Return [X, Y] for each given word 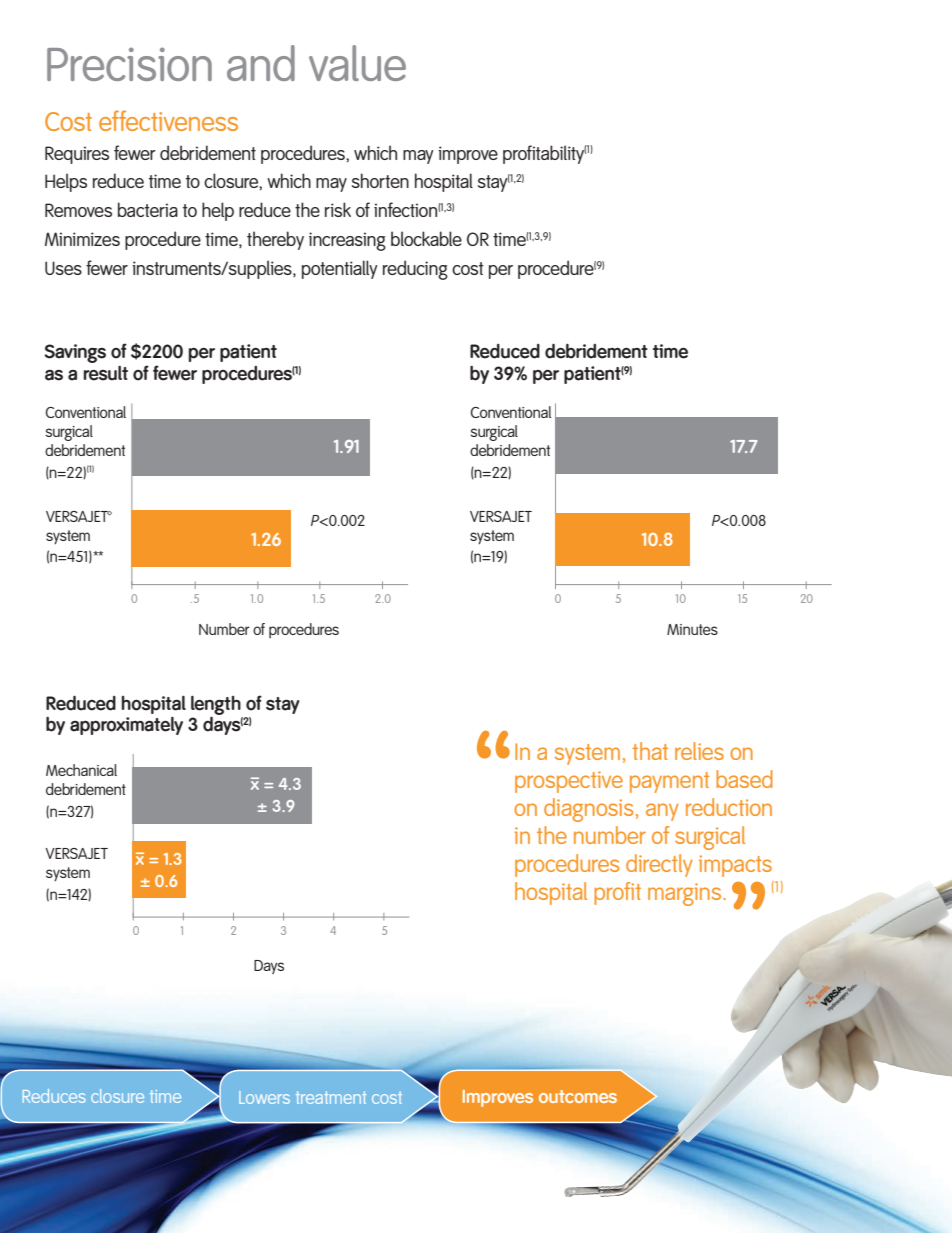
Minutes [692, 629]
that [650, 751]
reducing [415, 270]
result [105, 373]
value [357, 63]
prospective [569, 782]
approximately [126, 725]
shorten [380, 180]
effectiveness [168, 120]
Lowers [264, 1097]
